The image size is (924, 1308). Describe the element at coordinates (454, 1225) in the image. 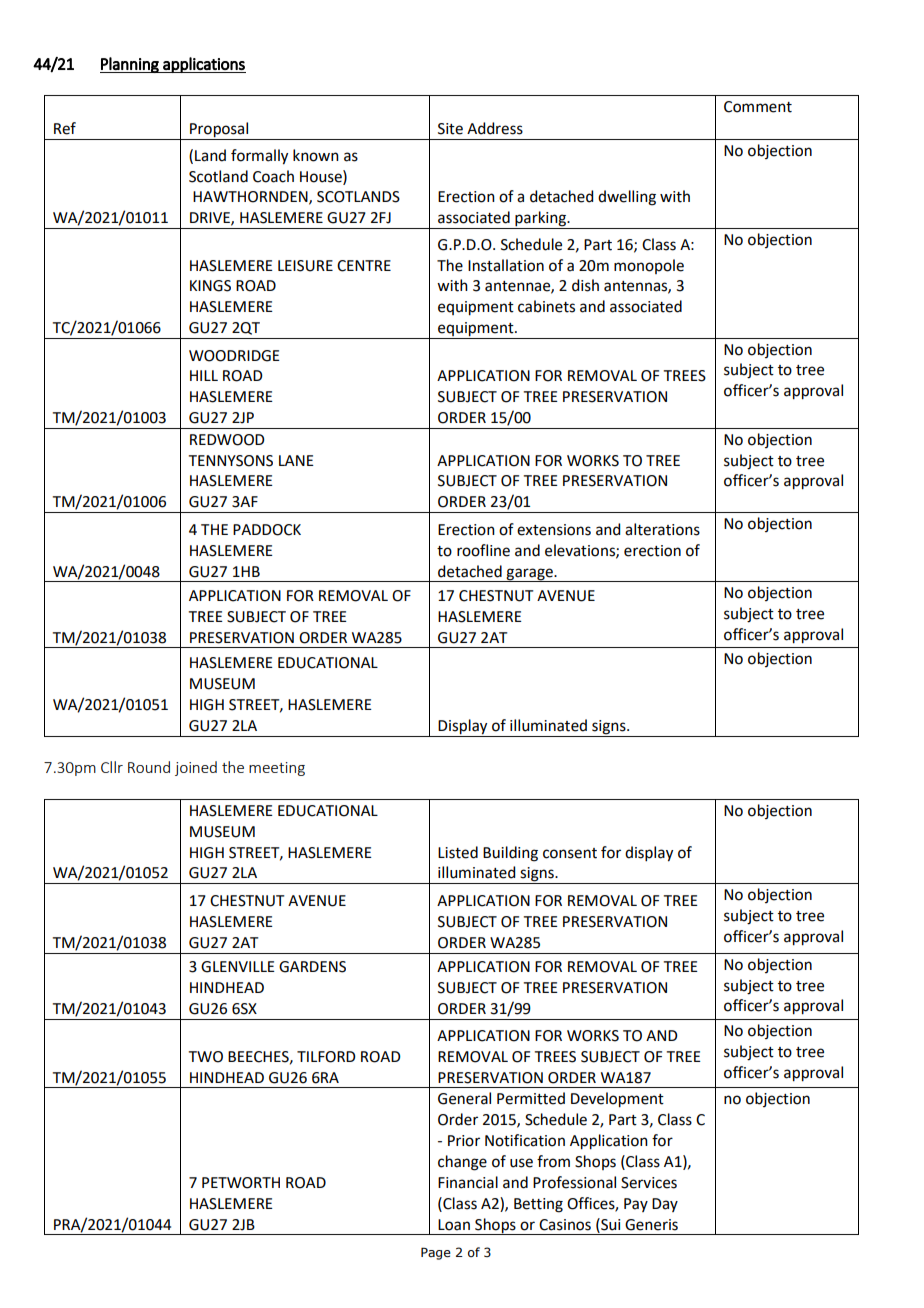

I see `Loan` at that location.
